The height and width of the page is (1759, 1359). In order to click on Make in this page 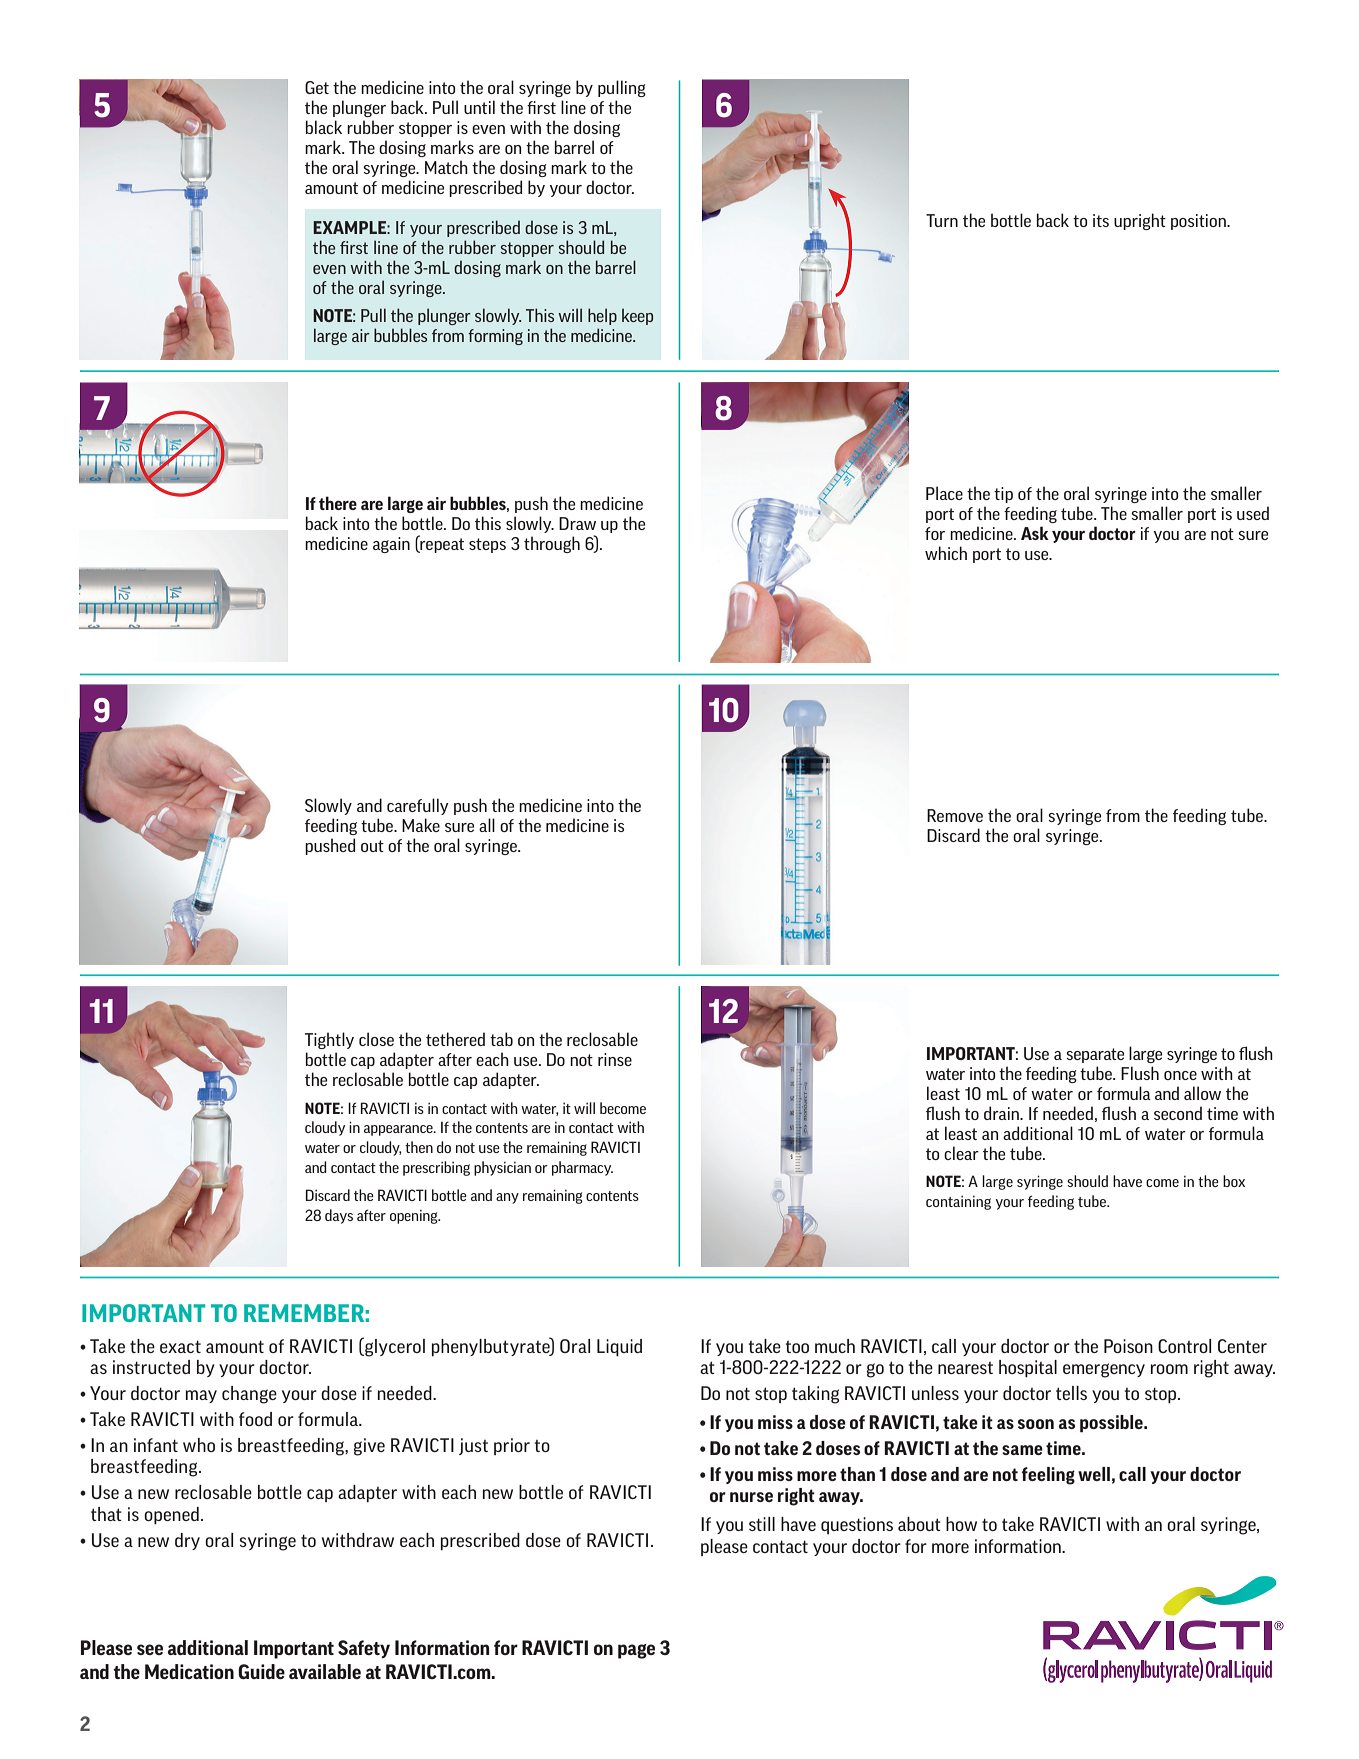, I will do `click(421, 825)`.
